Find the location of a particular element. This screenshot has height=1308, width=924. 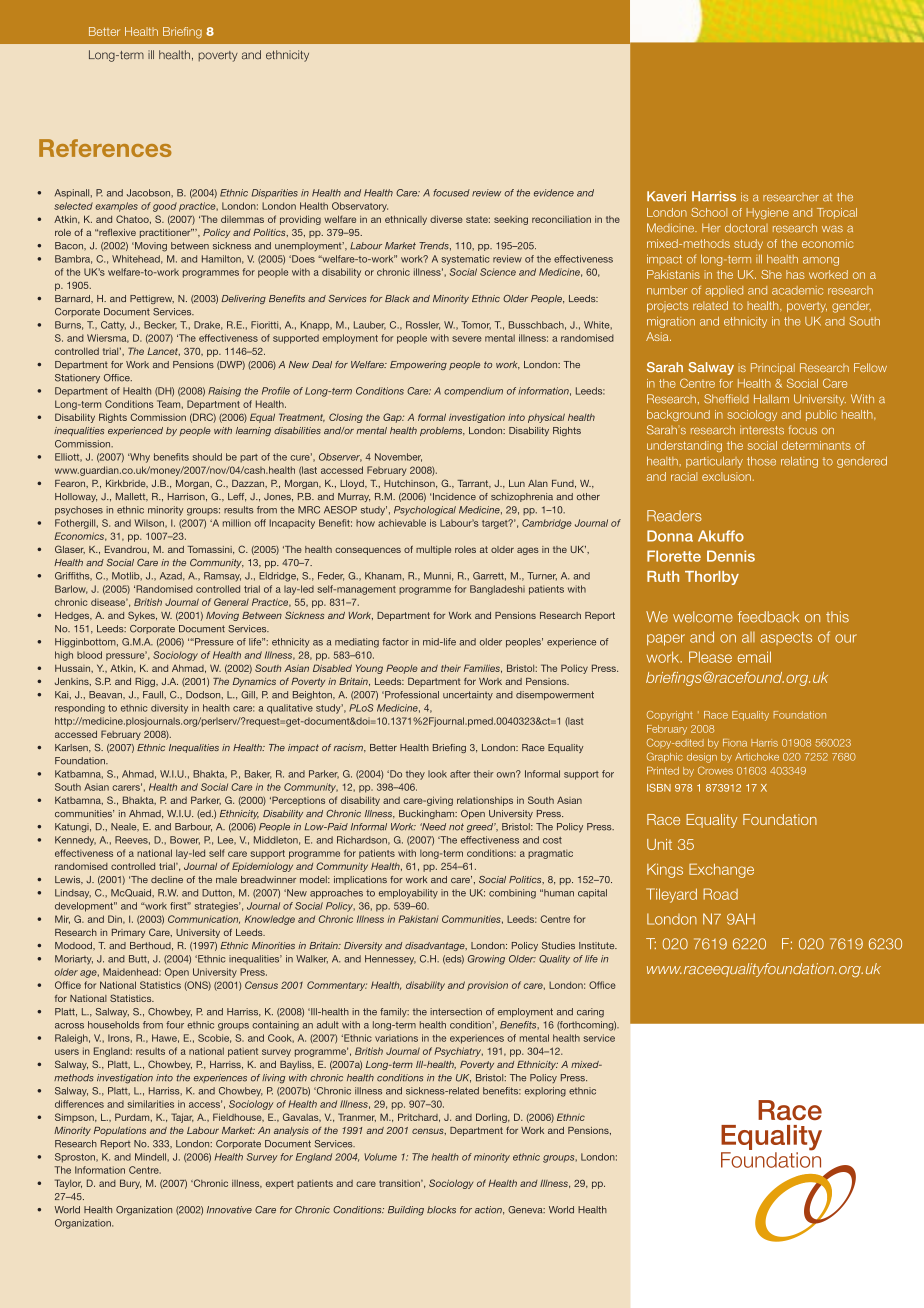

Rigg is located at coordinates (146, 682).
